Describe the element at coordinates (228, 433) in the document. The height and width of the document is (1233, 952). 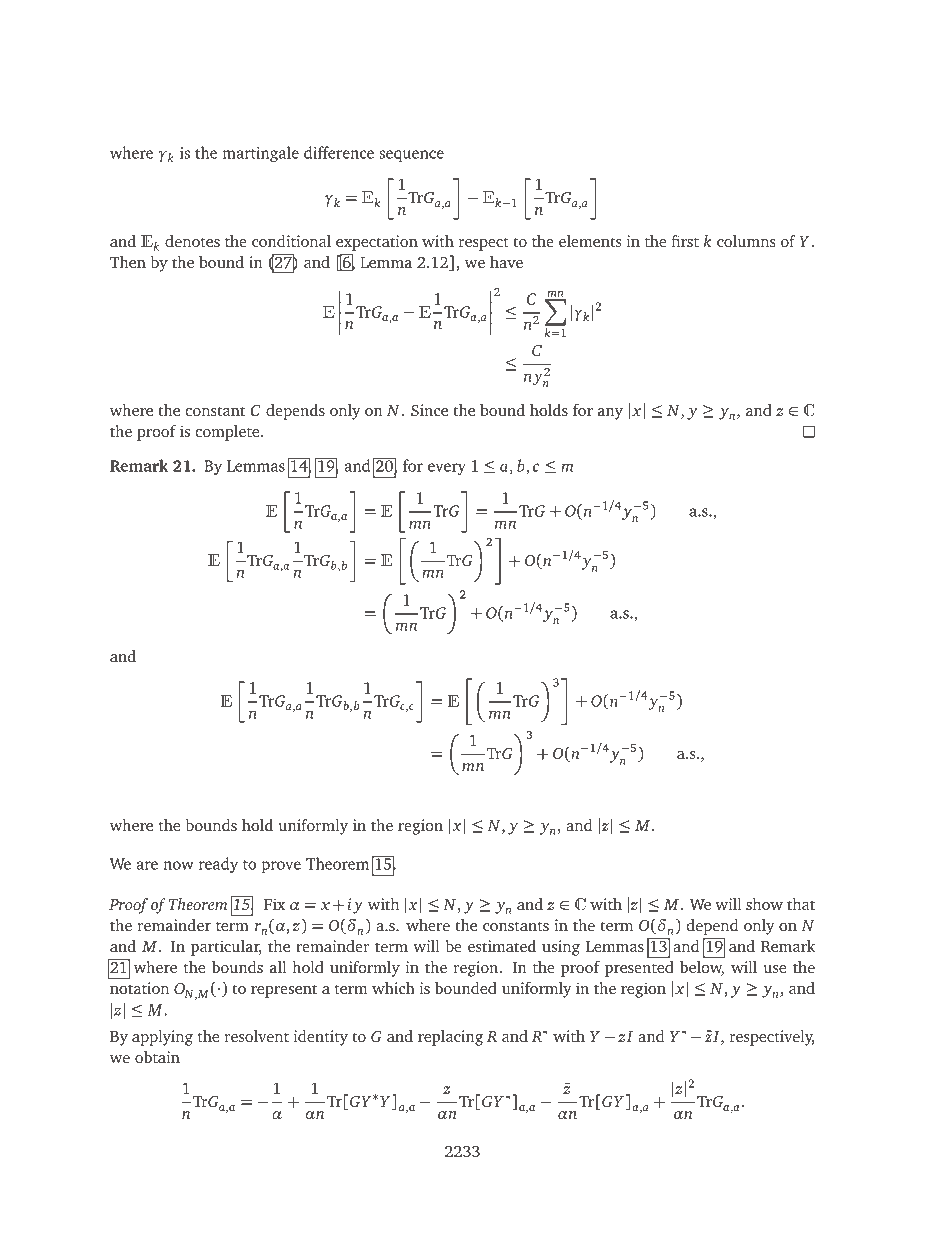
I see `complete` at that location.
